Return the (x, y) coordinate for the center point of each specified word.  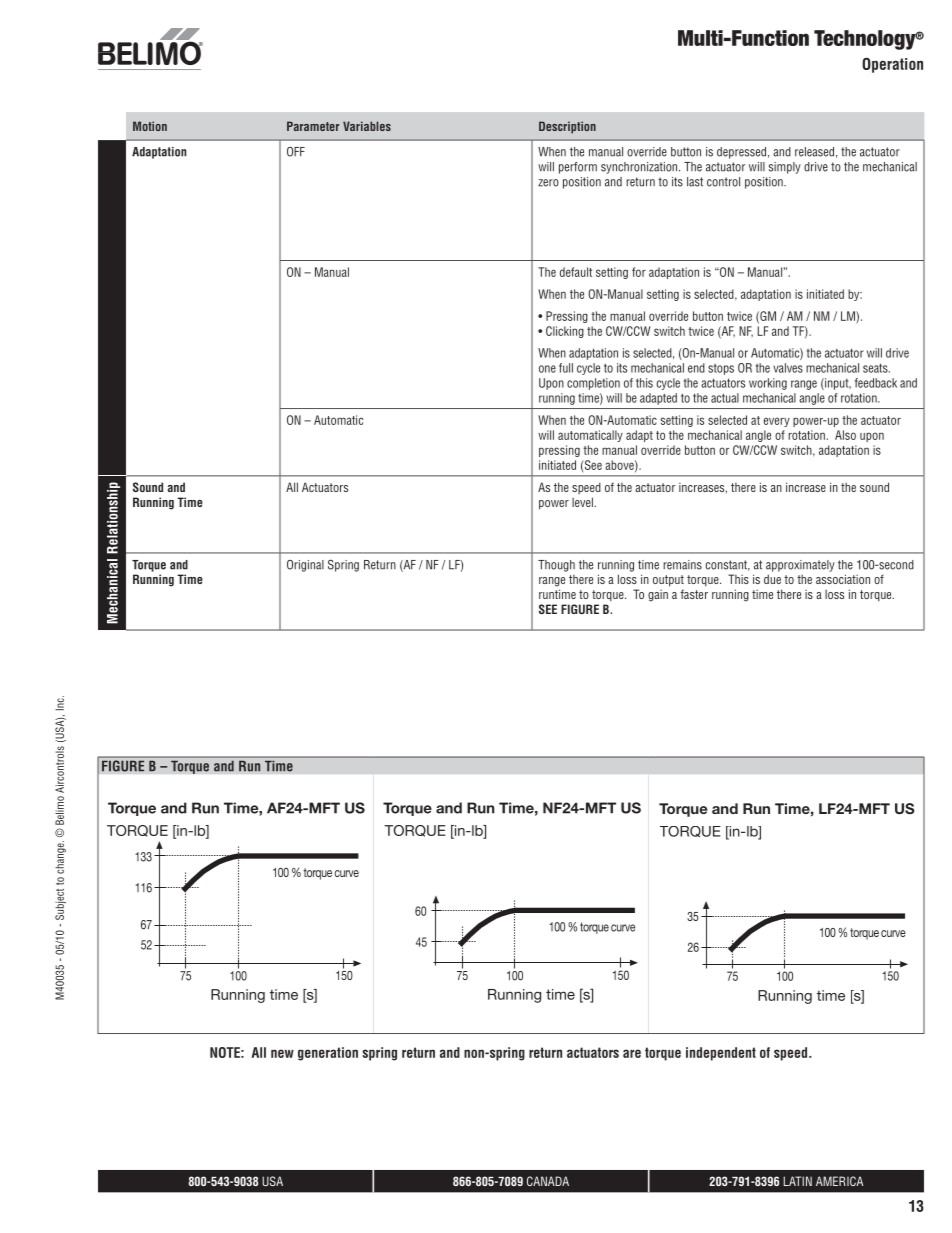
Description (567, 127)
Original (305, 566)
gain (658, 596)
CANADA (548, 1181)
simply (785, 168)
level (583, 502)
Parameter (313, 126)
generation (328, 1054)
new (282, 1053)
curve (893, 933)
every (777, 422)
